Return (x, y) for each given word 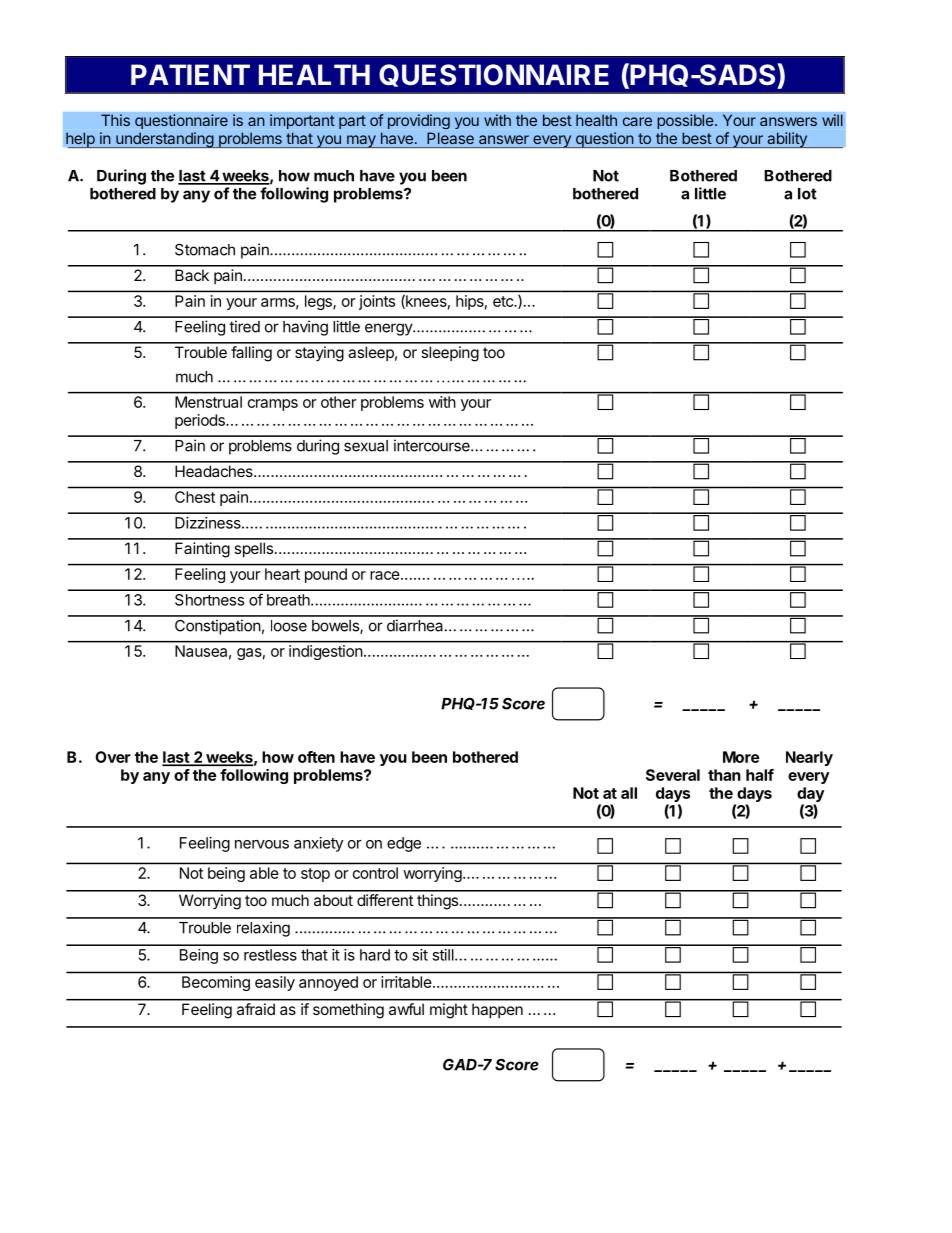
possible (686, 121)
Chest (195, 497)
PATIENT (190, 74)
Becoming (216, 983)
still (444, 955)
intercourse (433, 445)
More (741, 757)
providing (419, 121)
